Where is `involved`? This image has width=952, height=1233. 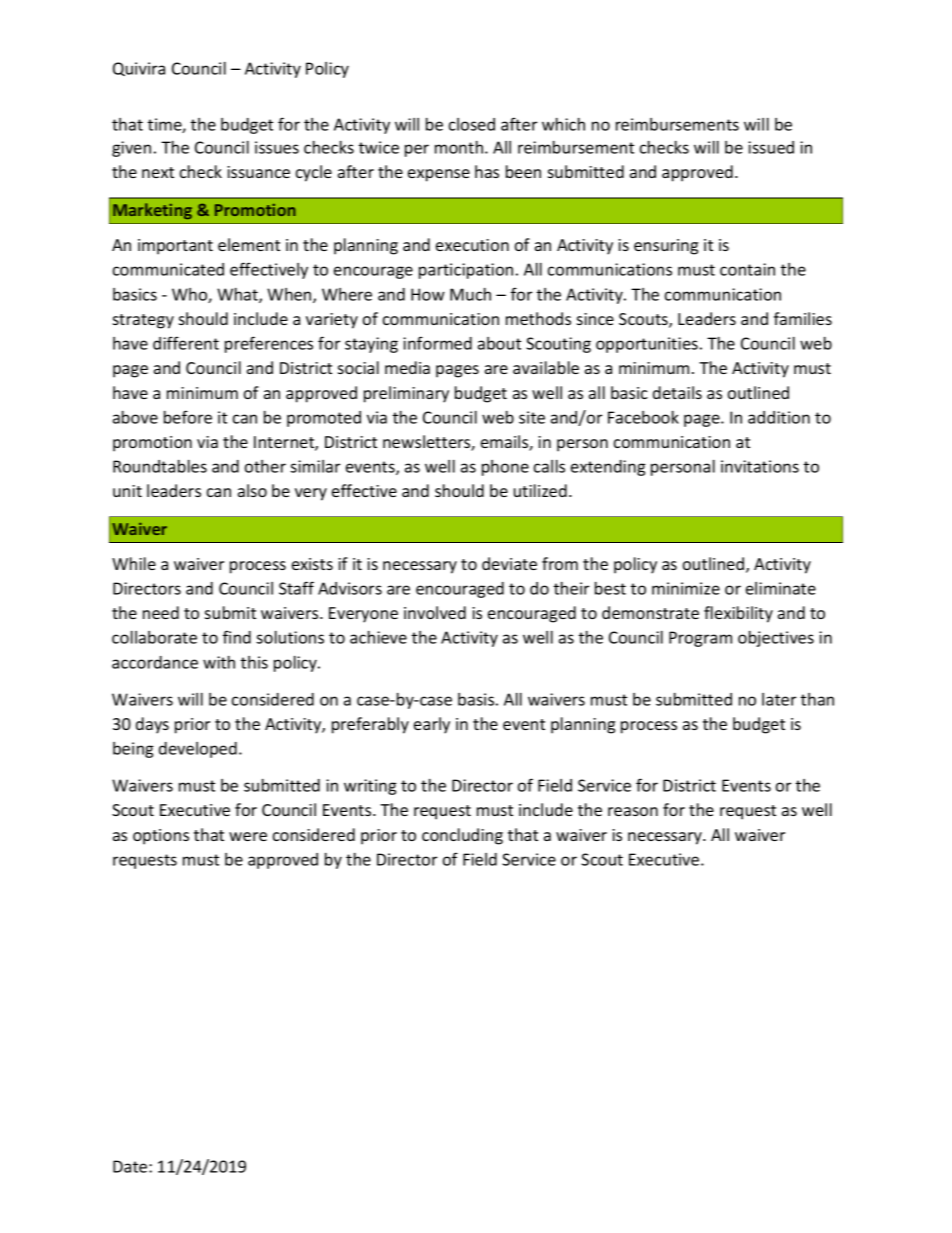
involved is located at coordinates (435, 612).
